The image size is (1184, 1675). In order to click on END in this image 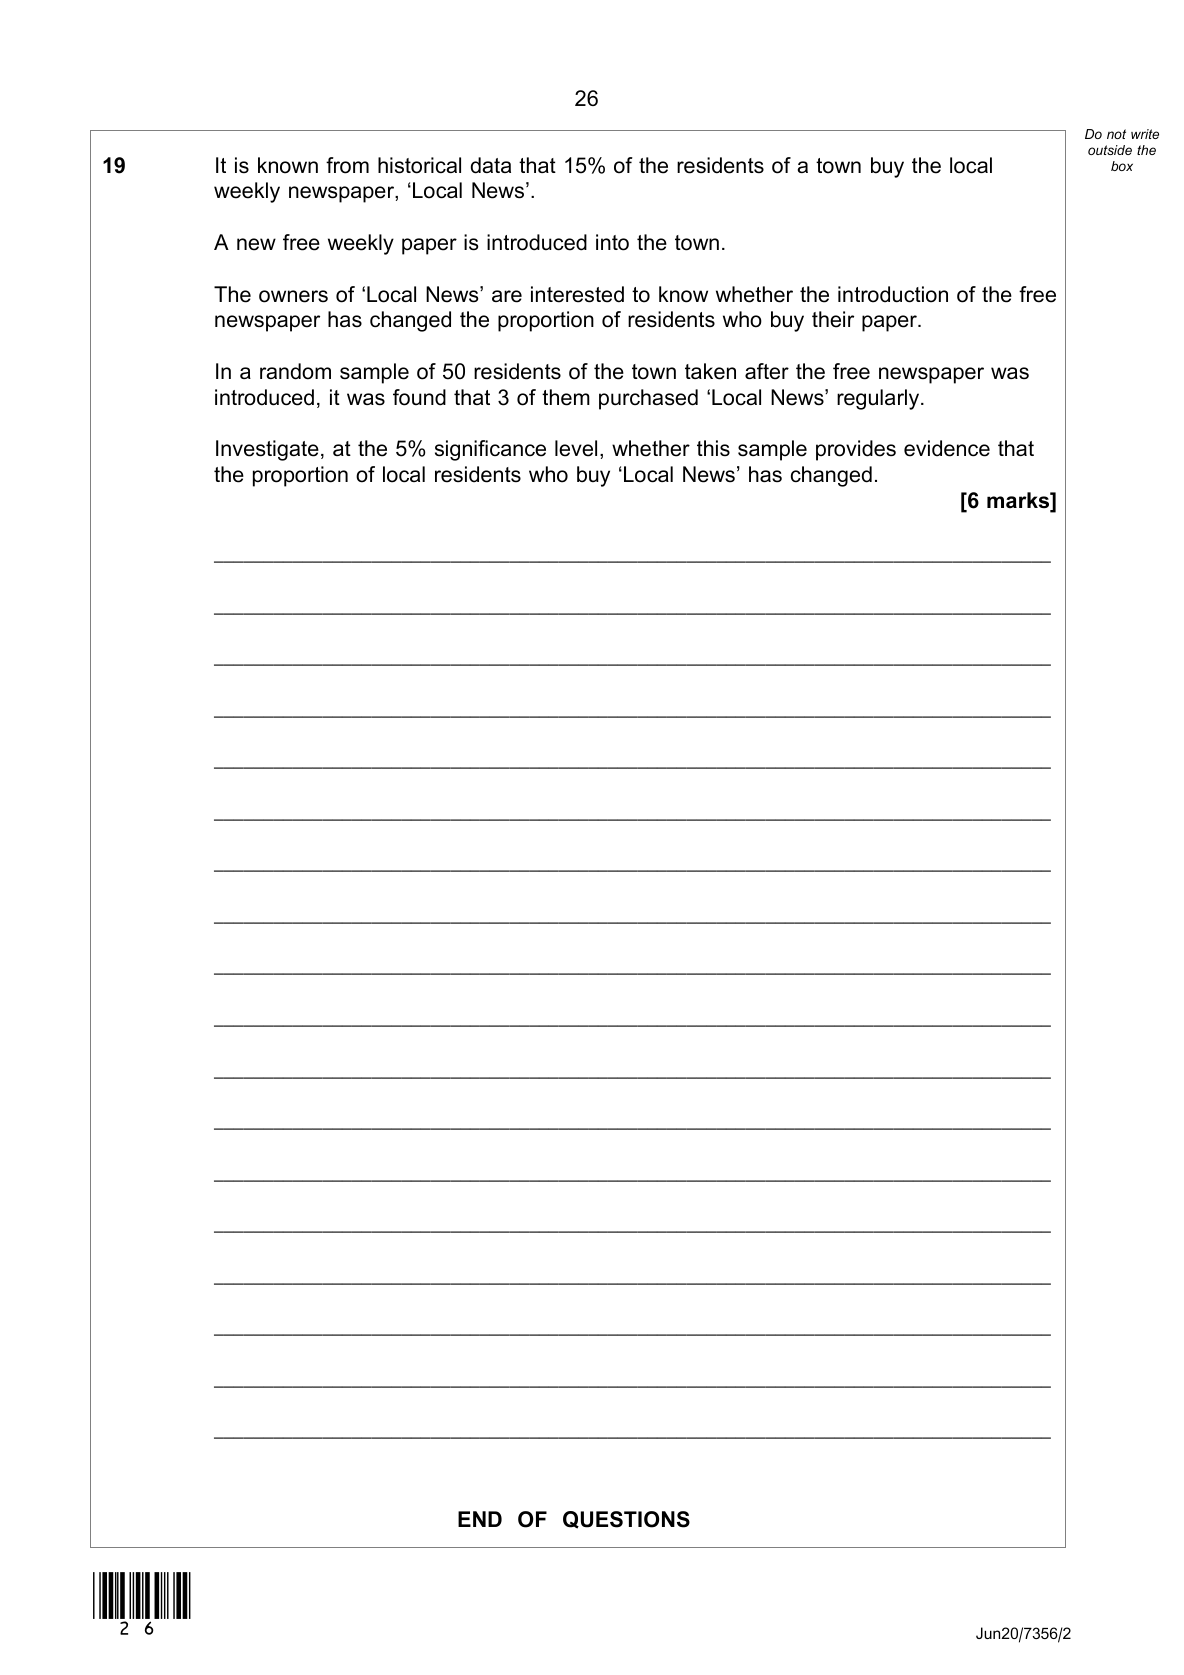, I will do `click(480, 1519)`.
